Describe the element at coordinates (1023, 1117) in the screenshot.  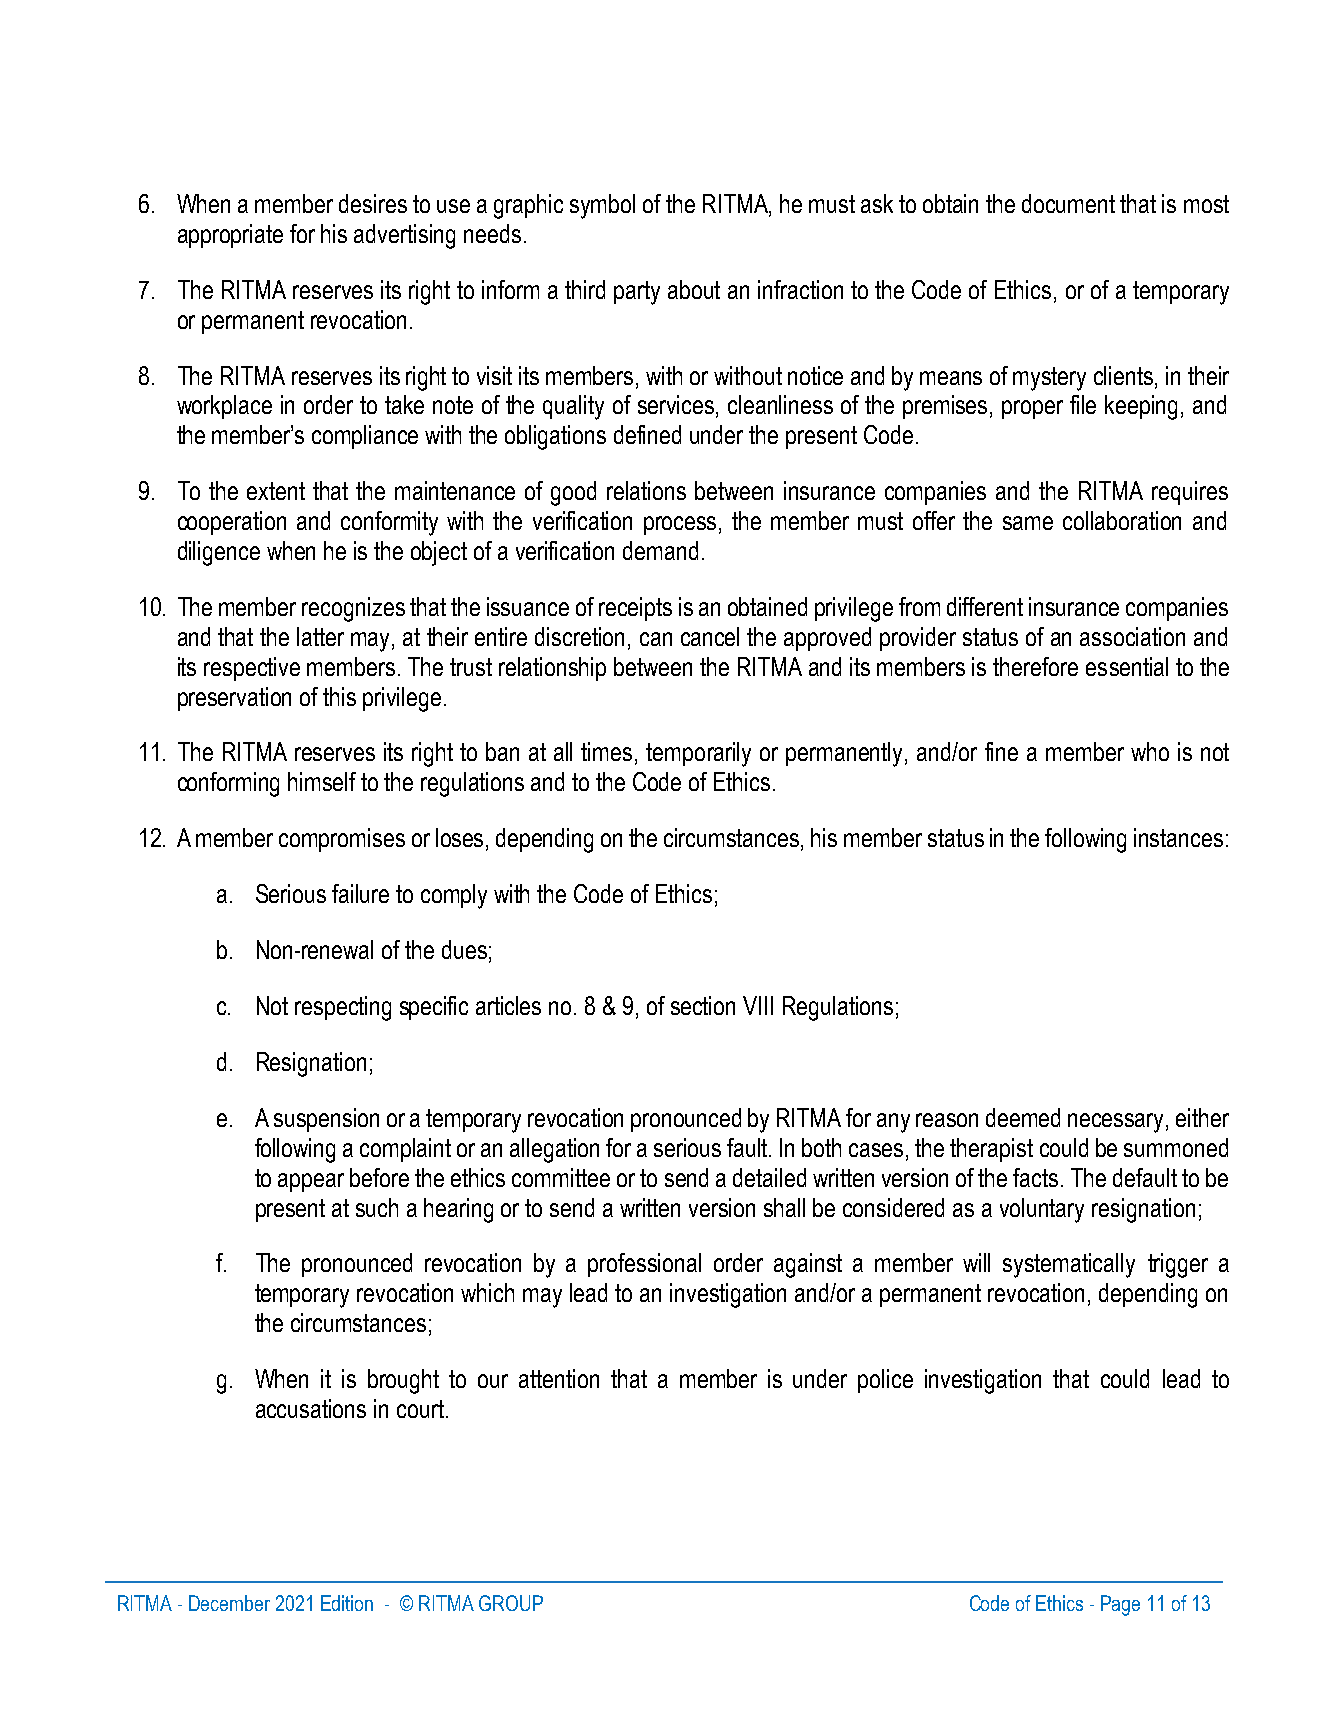
I see `deemed` at that location.
